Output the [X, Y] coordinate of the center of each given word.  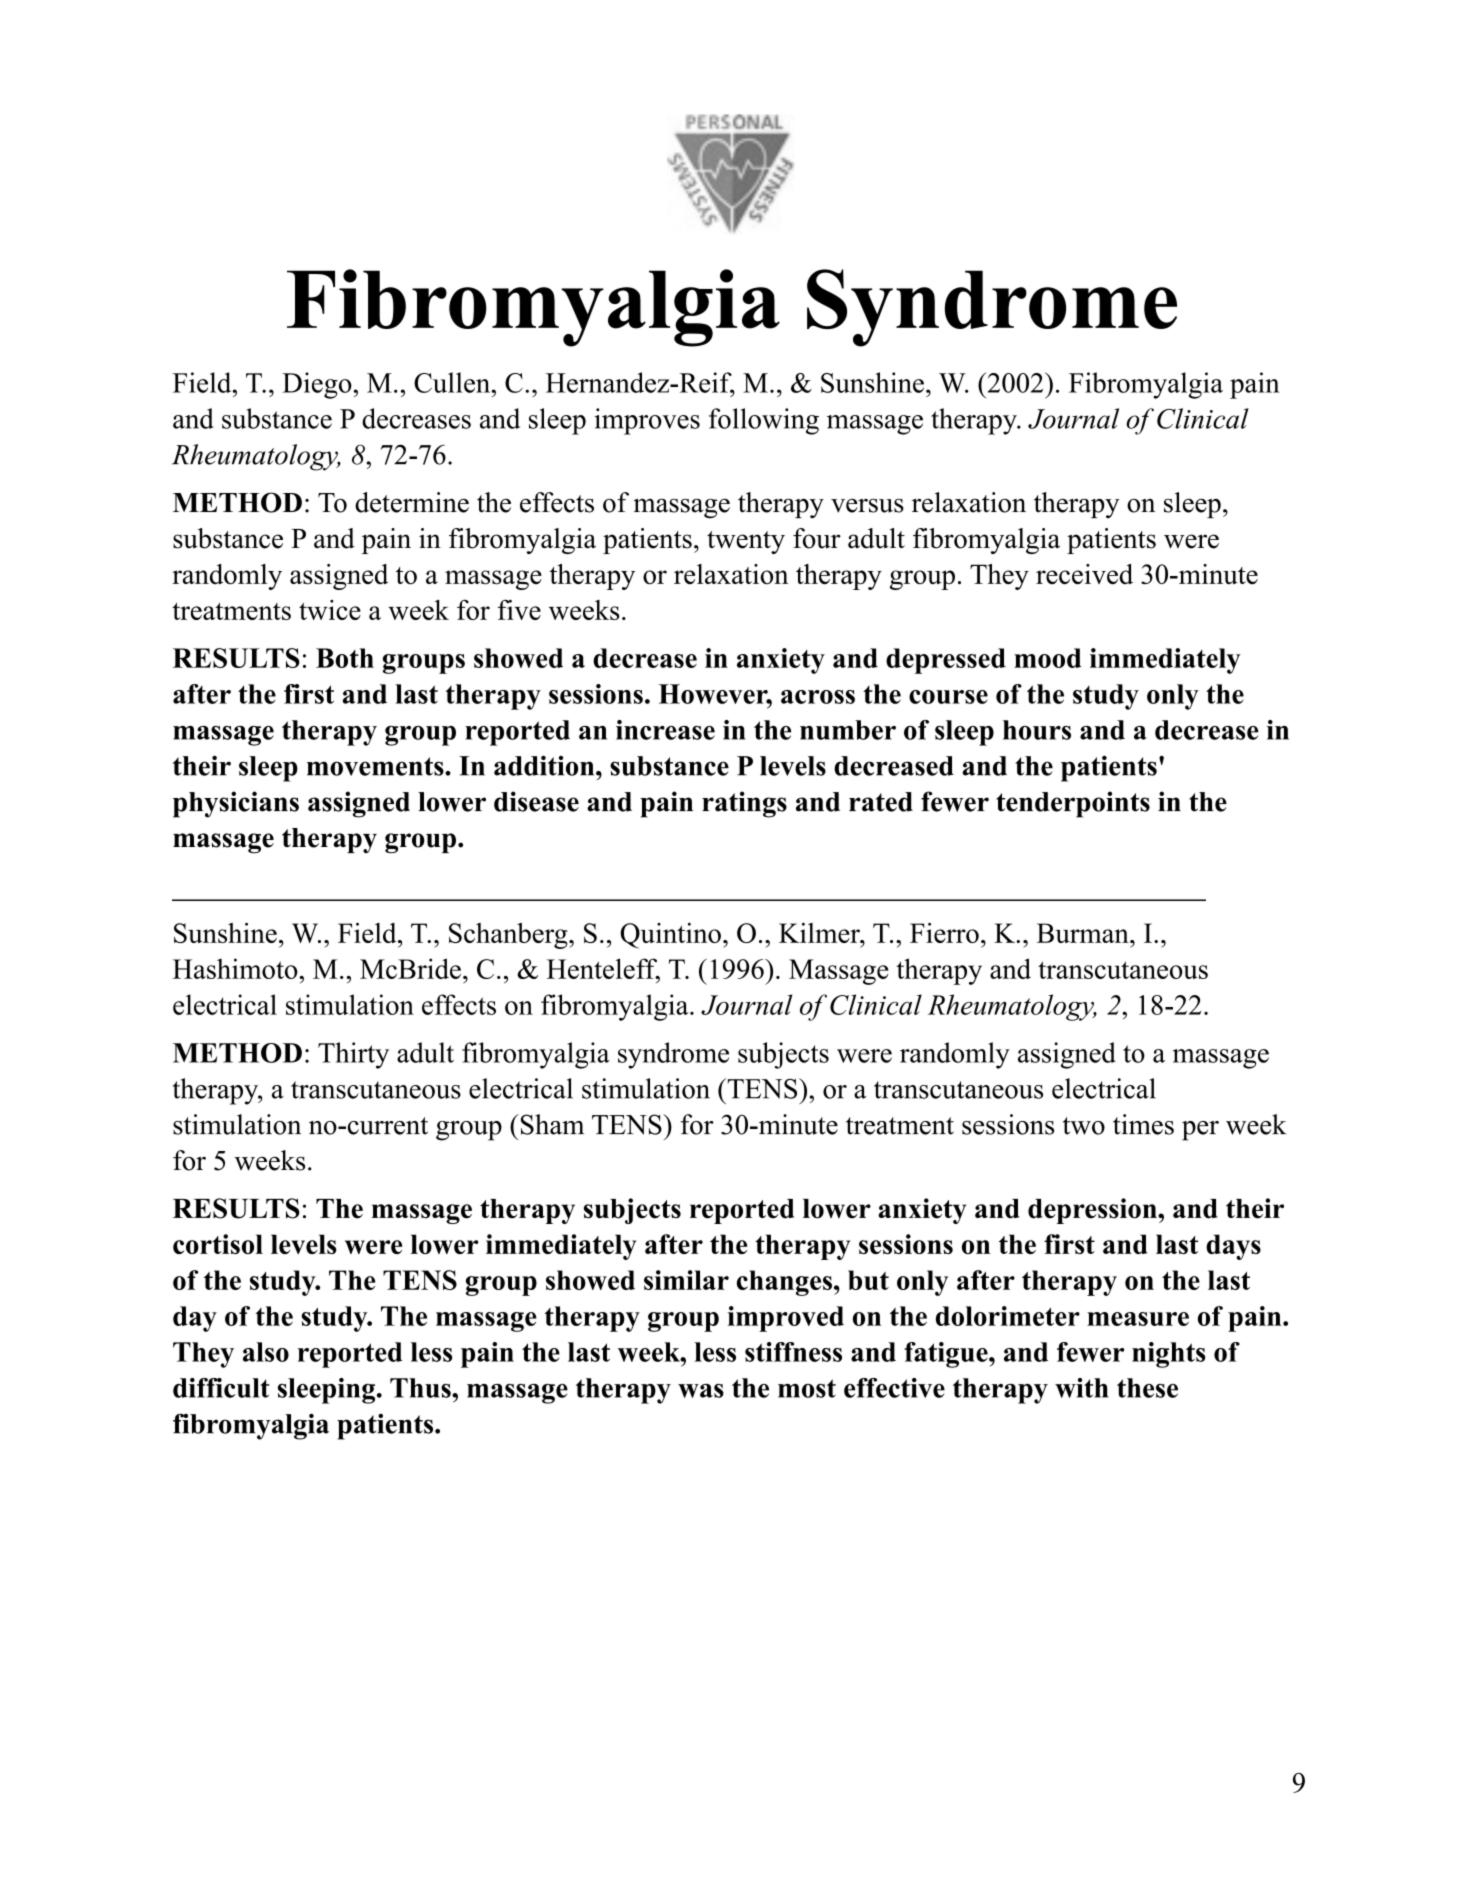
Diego [317, 385]
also [266, 1352]
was [701, 1391]
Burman [1084, 933]
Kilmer [820, 933]
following [764, 421]
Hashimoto [236, 968]
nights [1169, 1355]
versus [867, 505]
